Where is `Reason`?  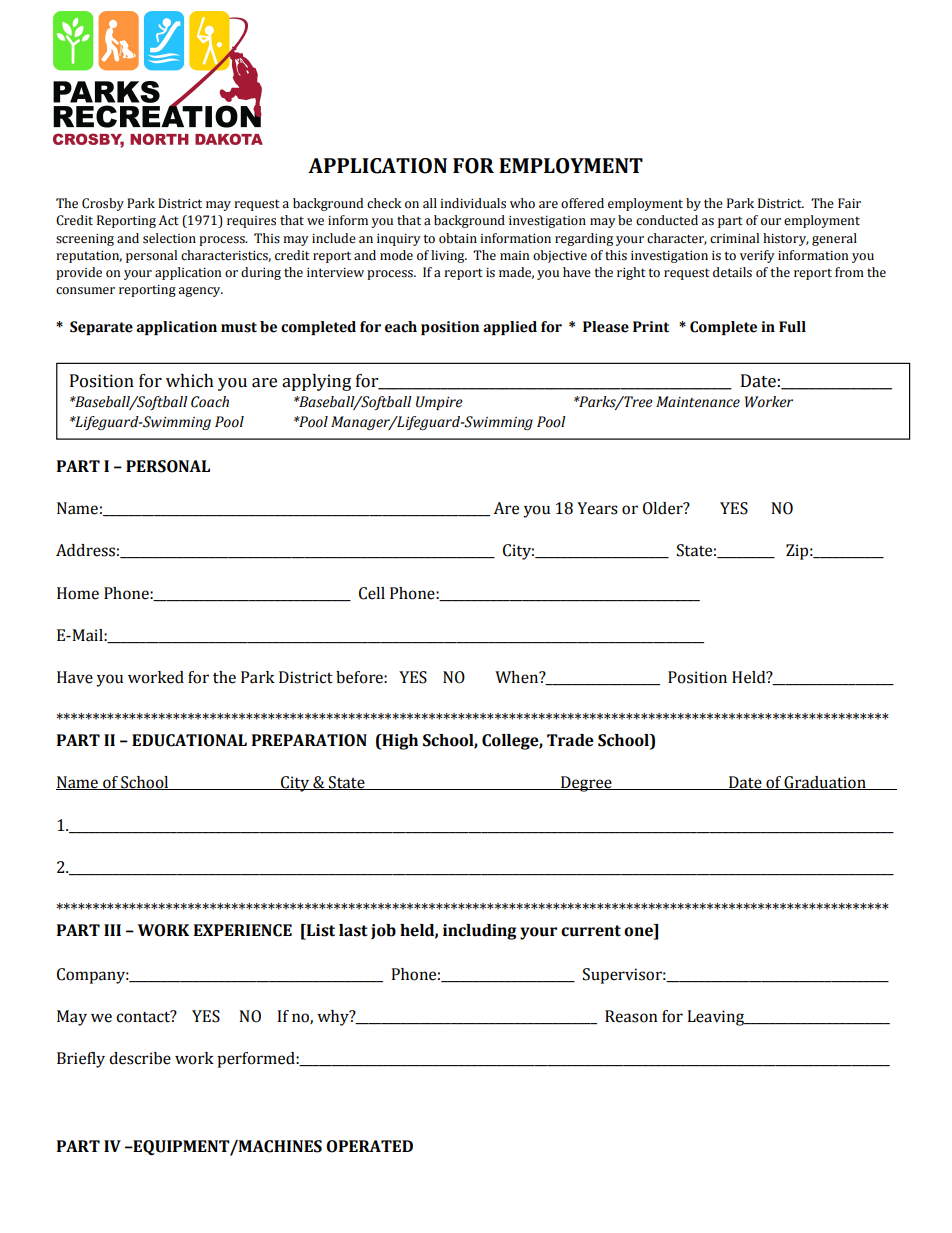
Reason is located at coordinates (631, 1016).
